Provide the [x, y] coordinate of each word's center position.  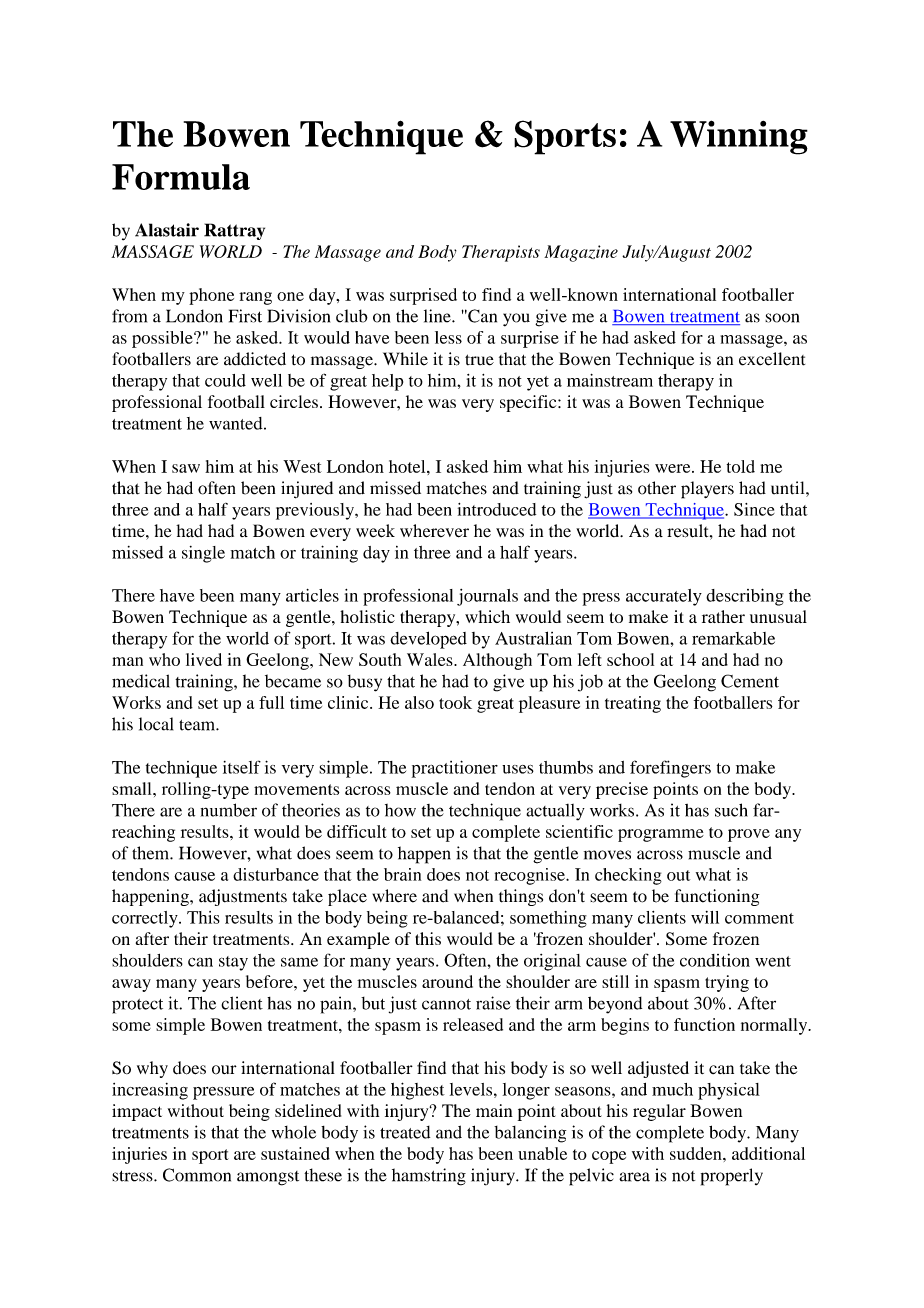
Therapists [501, 253]
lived [204, 659]
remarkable [733, 638]
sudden [697, 1153]
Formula [181, 177]
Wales [431, 659]
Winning [739, 137]
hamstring [429, 1177]
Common [197, 1175]
